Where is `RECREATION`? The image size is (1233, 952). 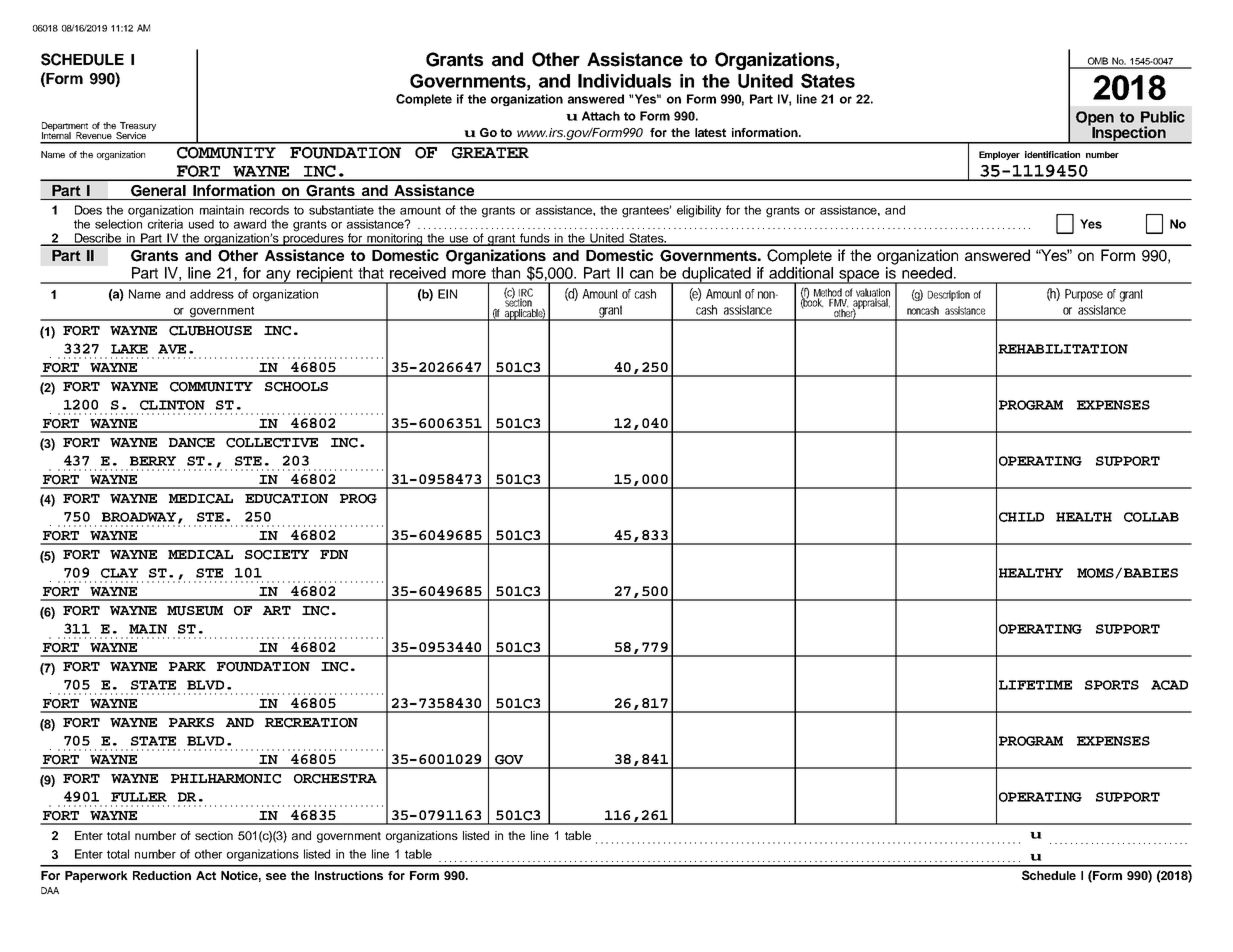 RECREATION is located at coordinates (311, 723).
